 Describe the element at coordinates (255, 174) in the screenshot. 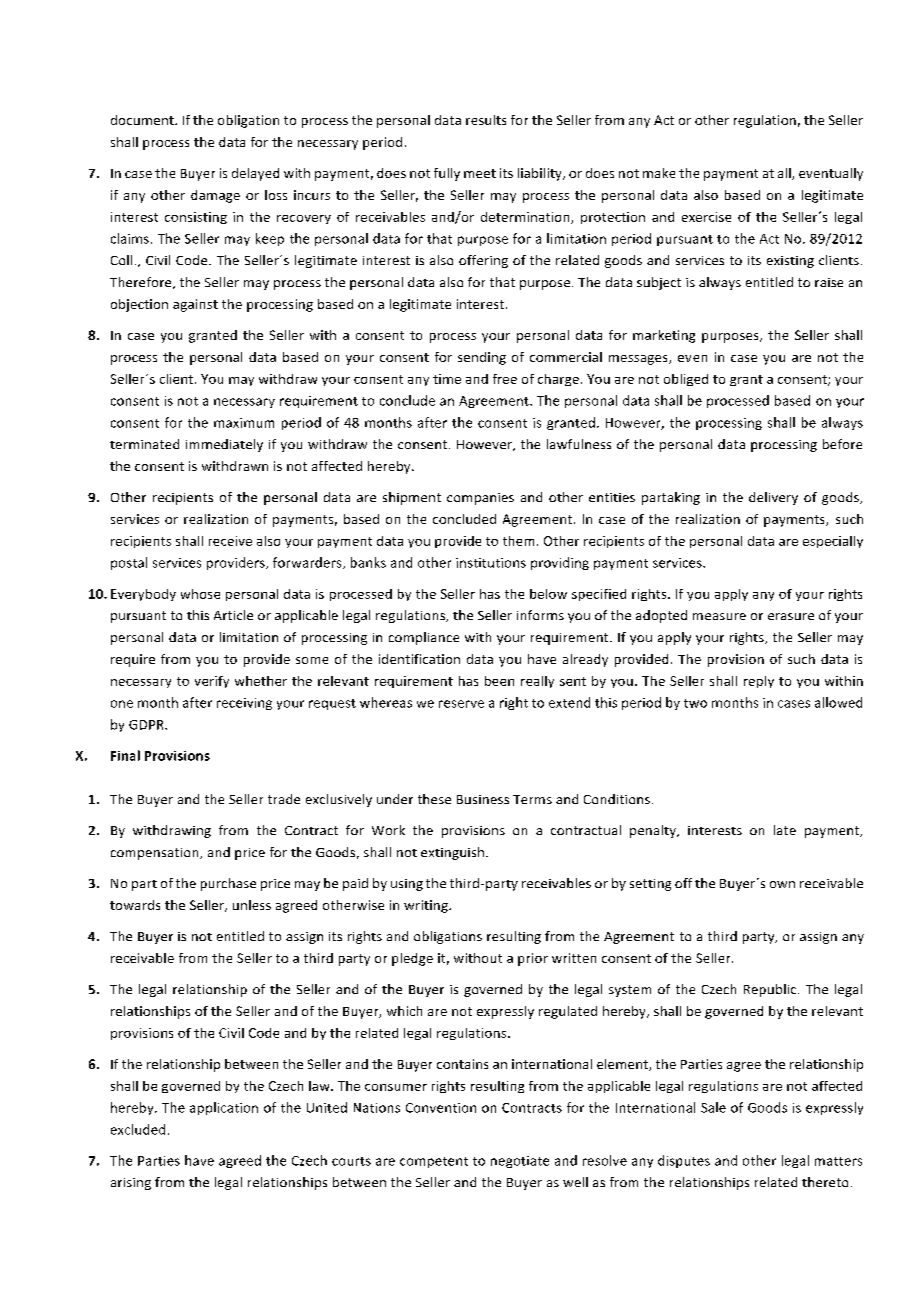

I see `delayed` at that location.
